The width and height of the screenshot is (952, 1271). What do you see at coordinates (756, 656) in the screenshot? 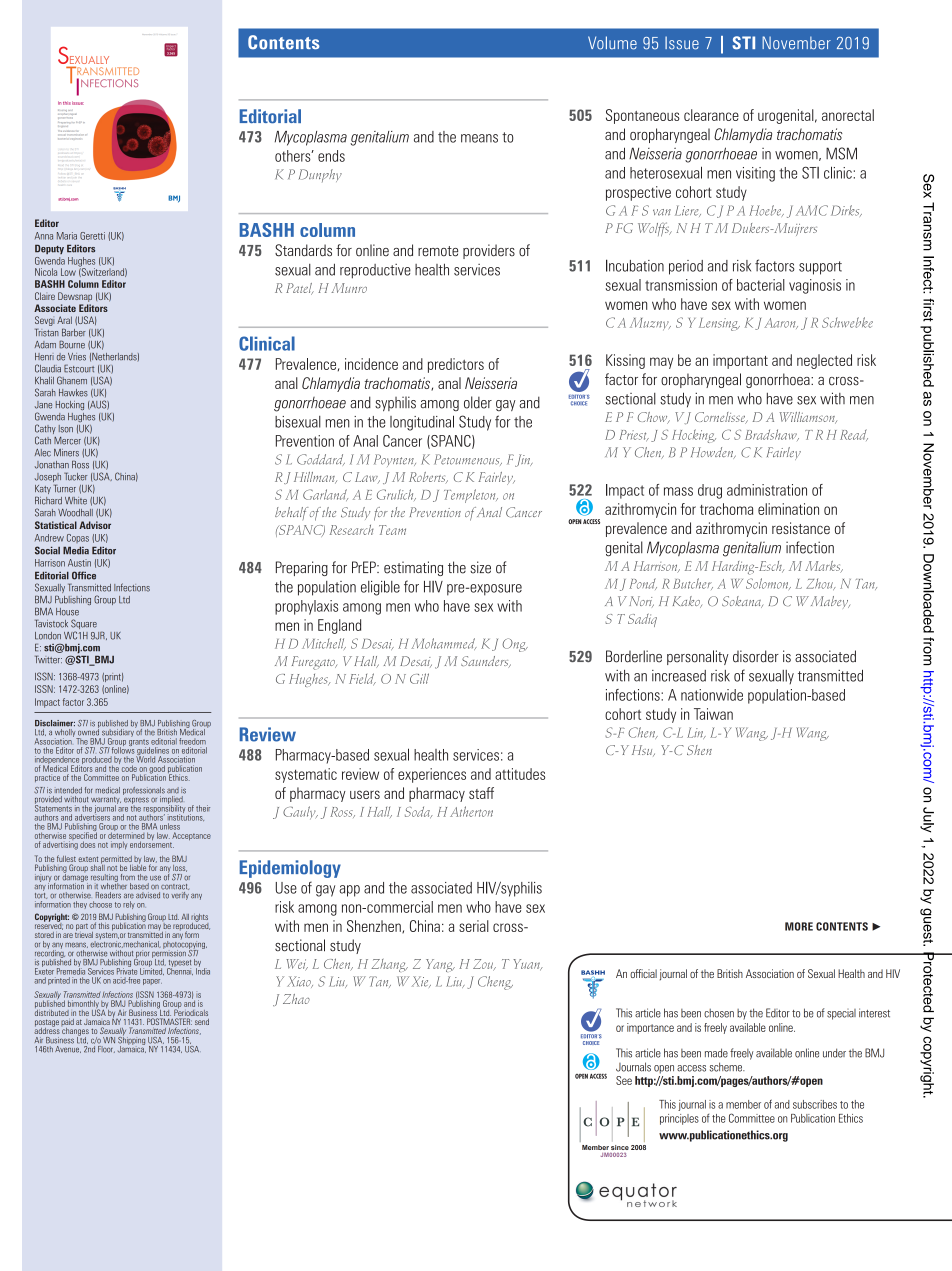
I see `disorder` at bounding box center [756, 656].
